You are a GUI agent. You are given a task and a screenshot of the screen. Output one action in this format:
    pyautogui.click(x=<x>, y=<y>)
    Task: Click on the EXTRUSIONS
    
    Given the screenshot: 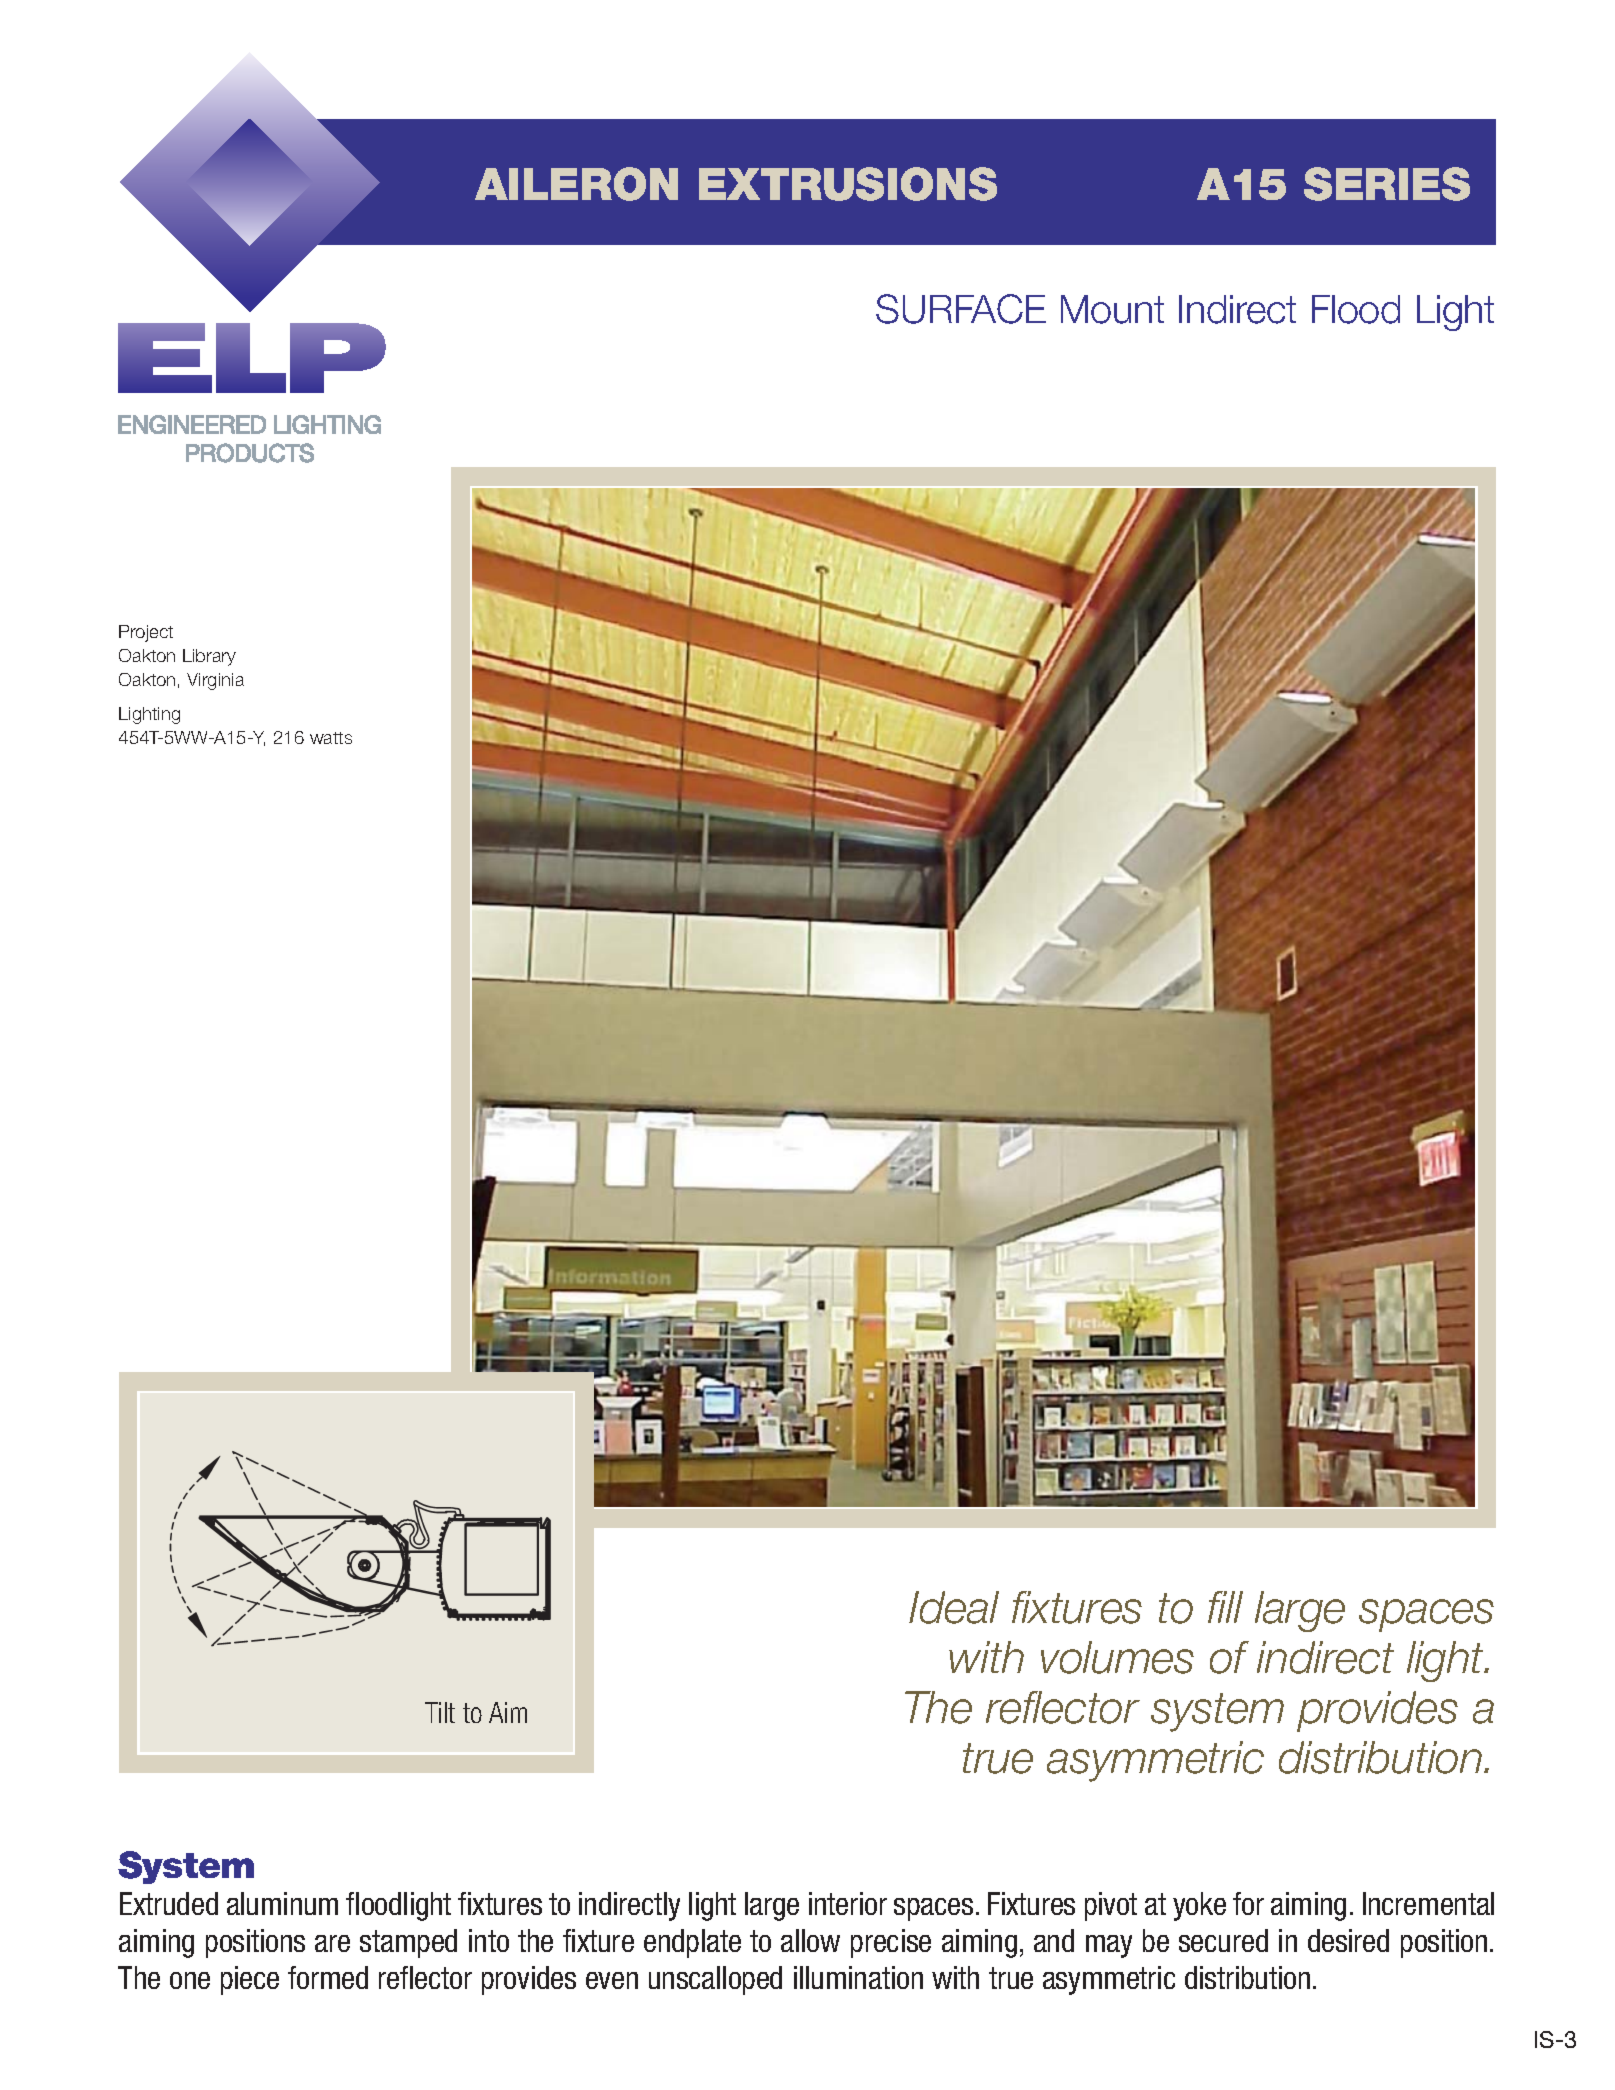 What is the action you would take?
    pyautogui.click(x=848, y=184)
